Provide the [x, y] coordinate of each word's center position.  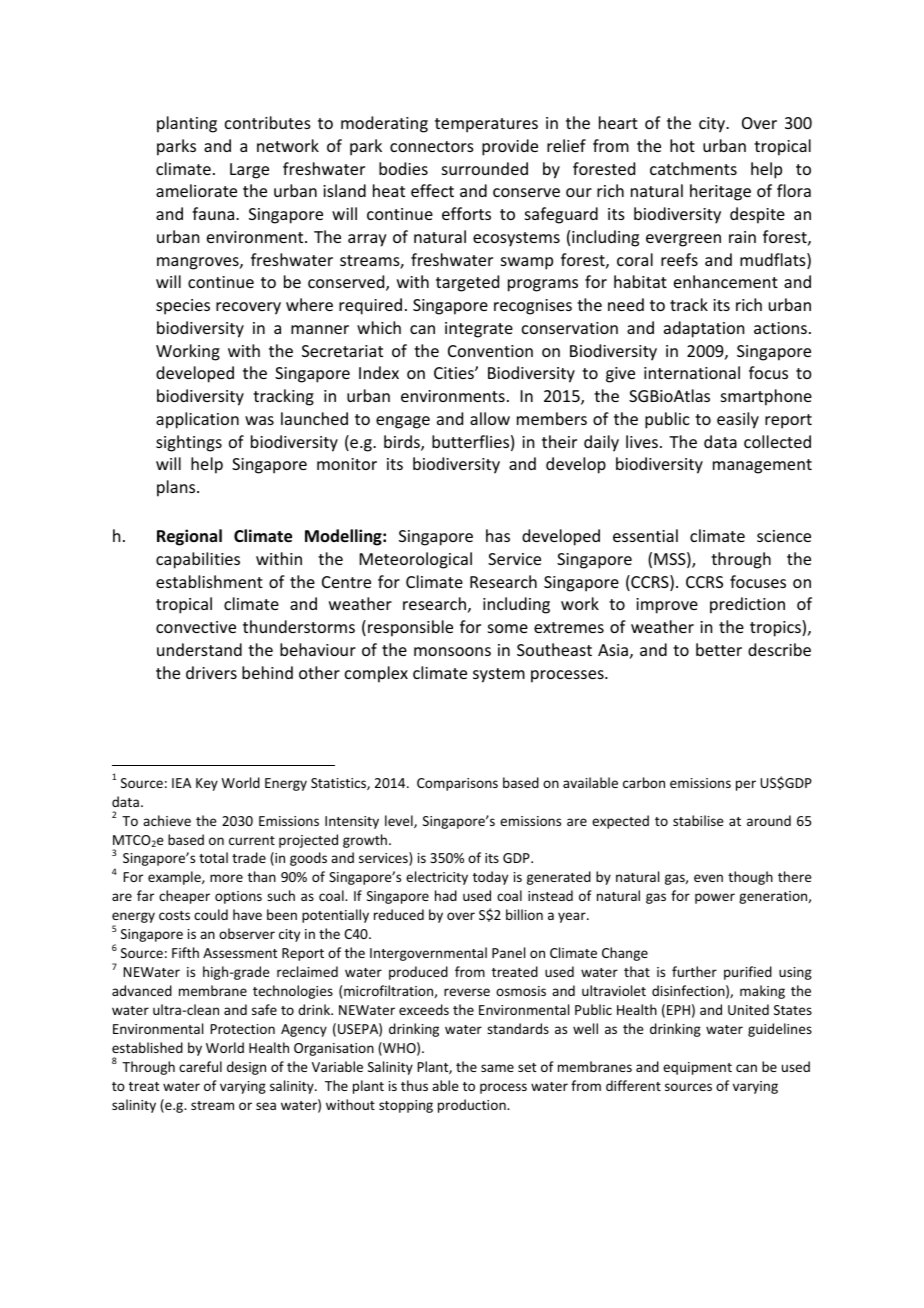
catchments [693, 168]
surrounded [485, 168]
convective [196, 627]
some [508, 628]
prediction [747, 605]
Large [249, 171]
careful [200, 1066]
